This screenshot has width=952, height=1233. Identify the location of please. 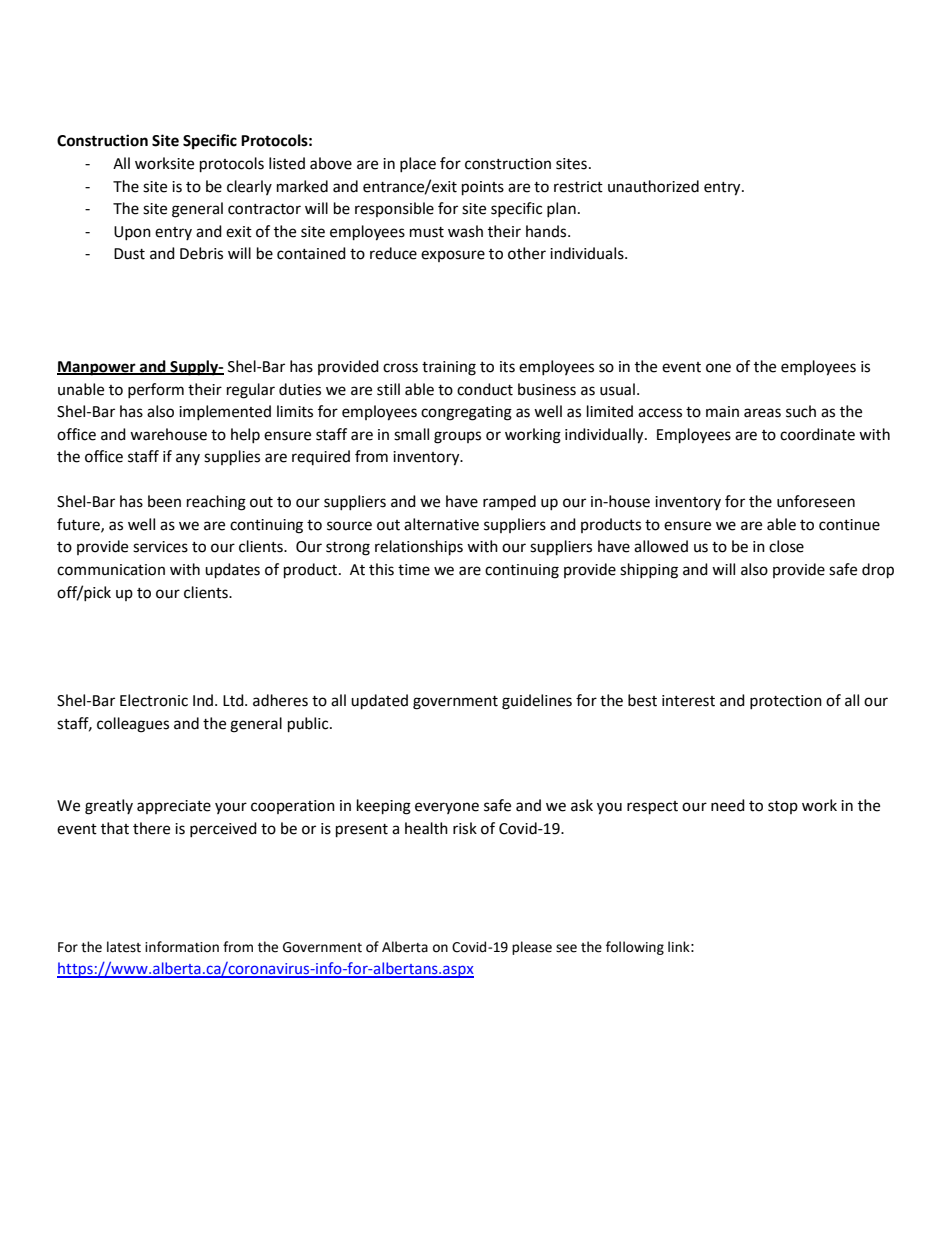
(532, 948).
